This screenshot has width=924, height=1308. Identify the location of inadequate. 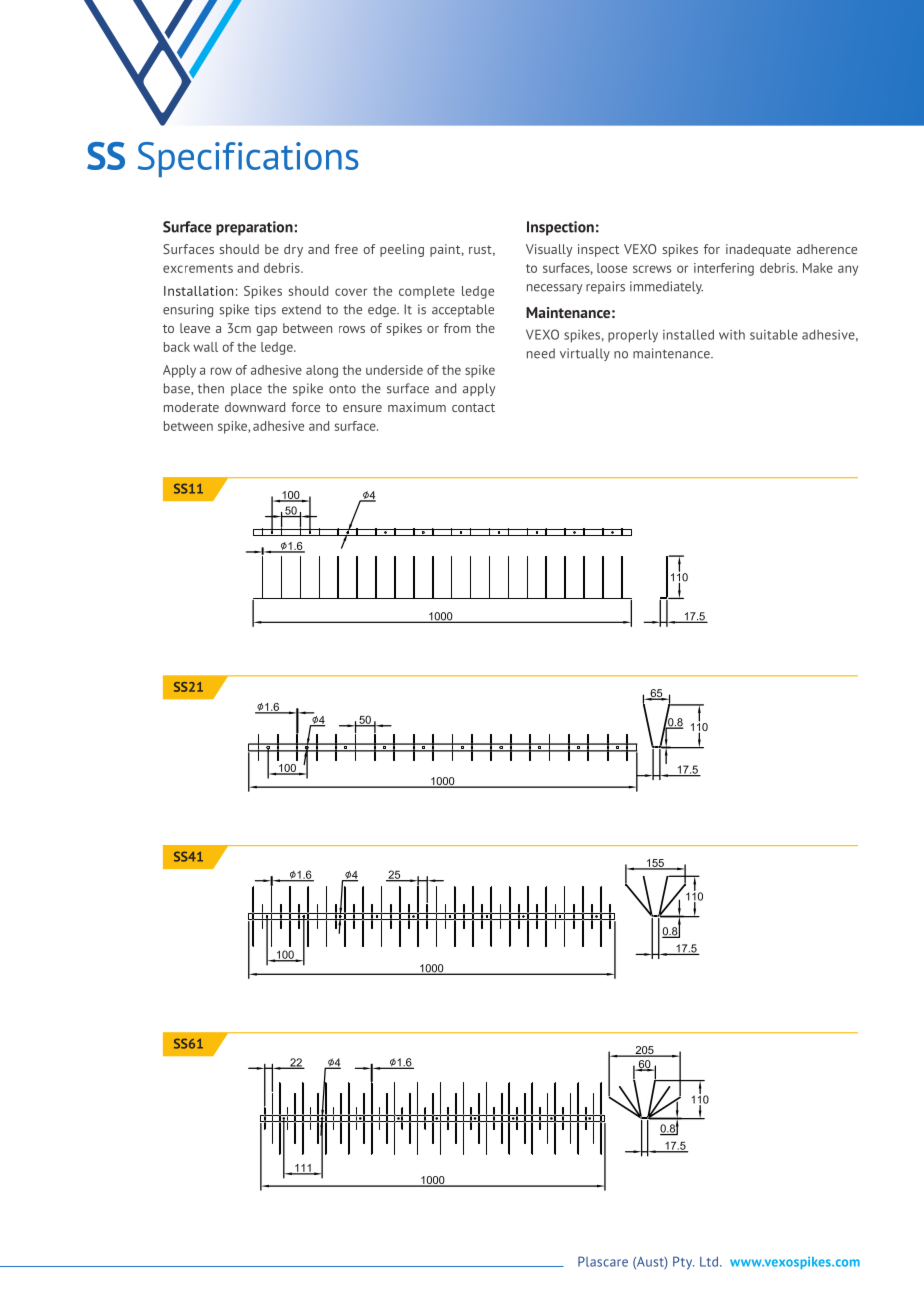
(758, 250).
